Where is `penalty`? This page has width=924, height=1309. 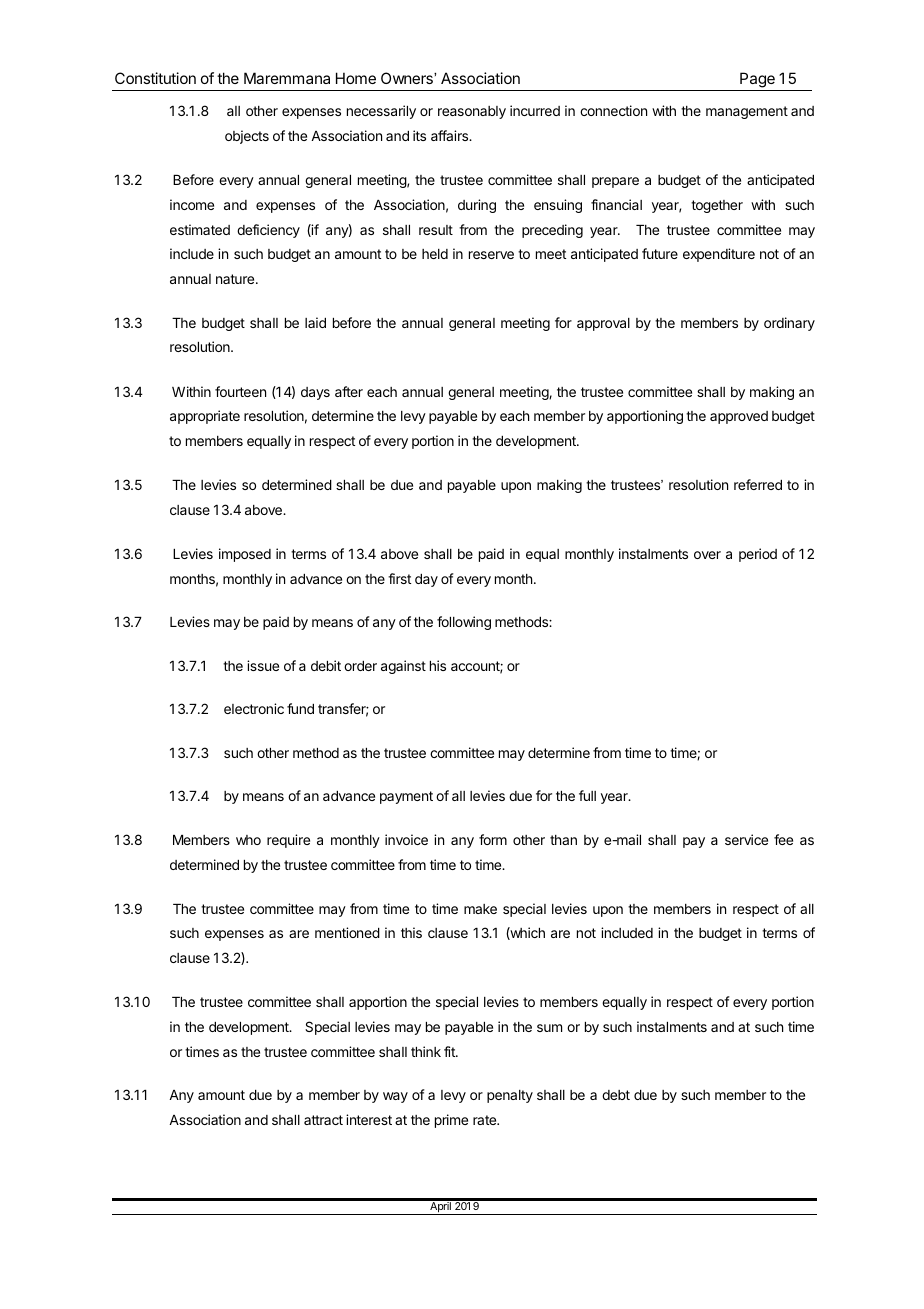 penalty is located at coordinates (510, 1096).
